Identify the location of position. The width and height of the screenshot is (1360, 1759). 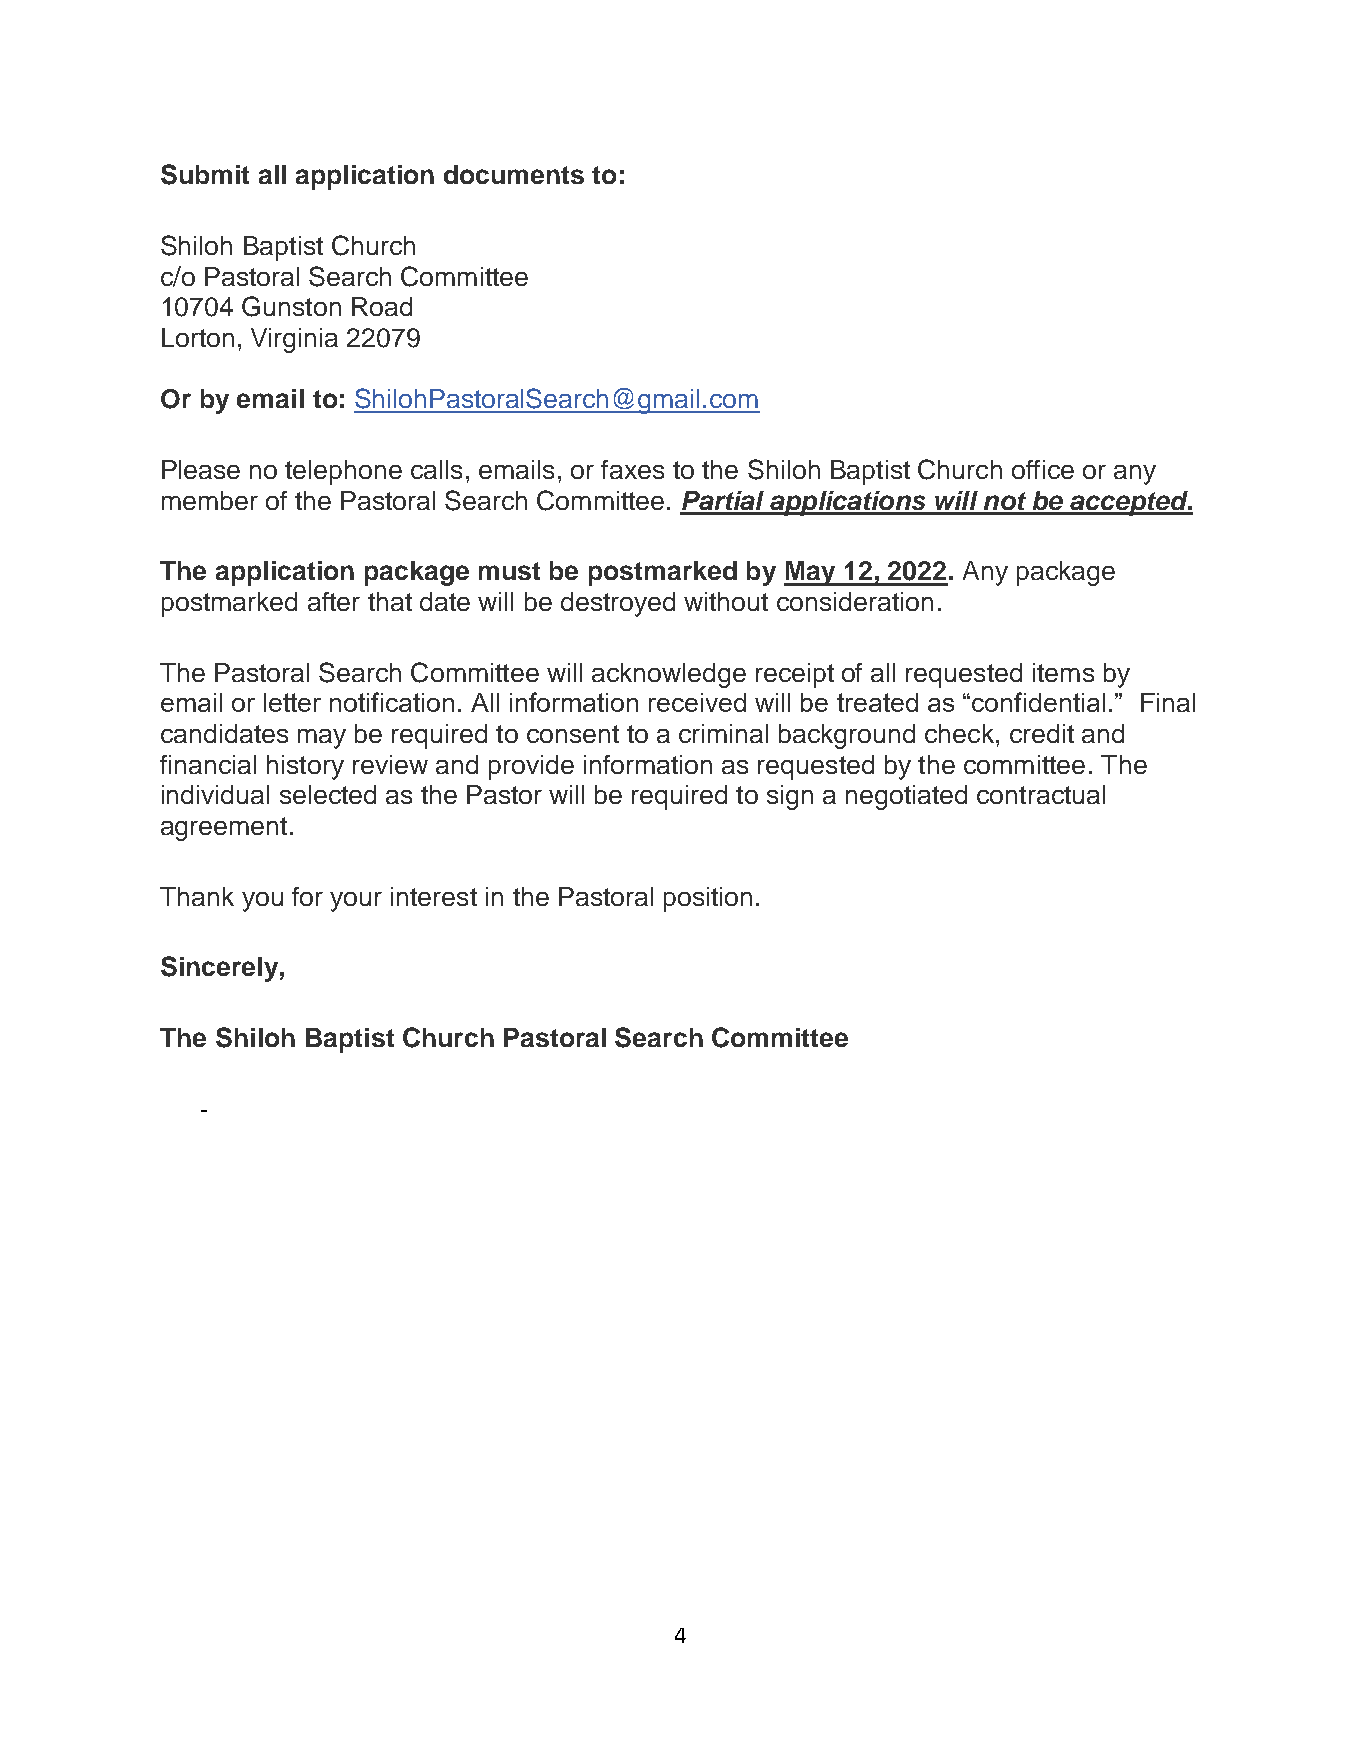
(708, 899).
